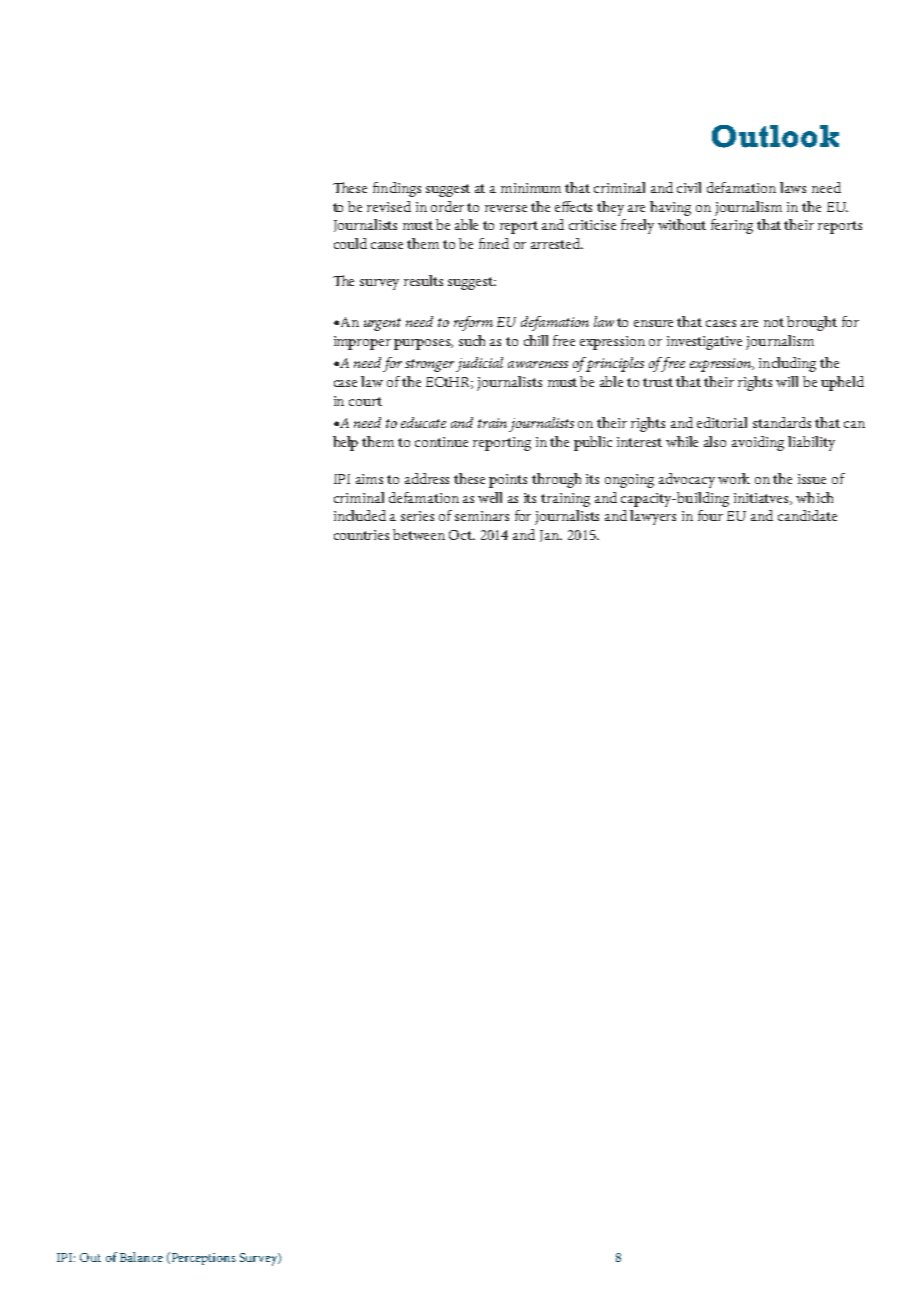  Describe the element at coordinates (710, 515) in the screenshot. I see `four` at that location.
